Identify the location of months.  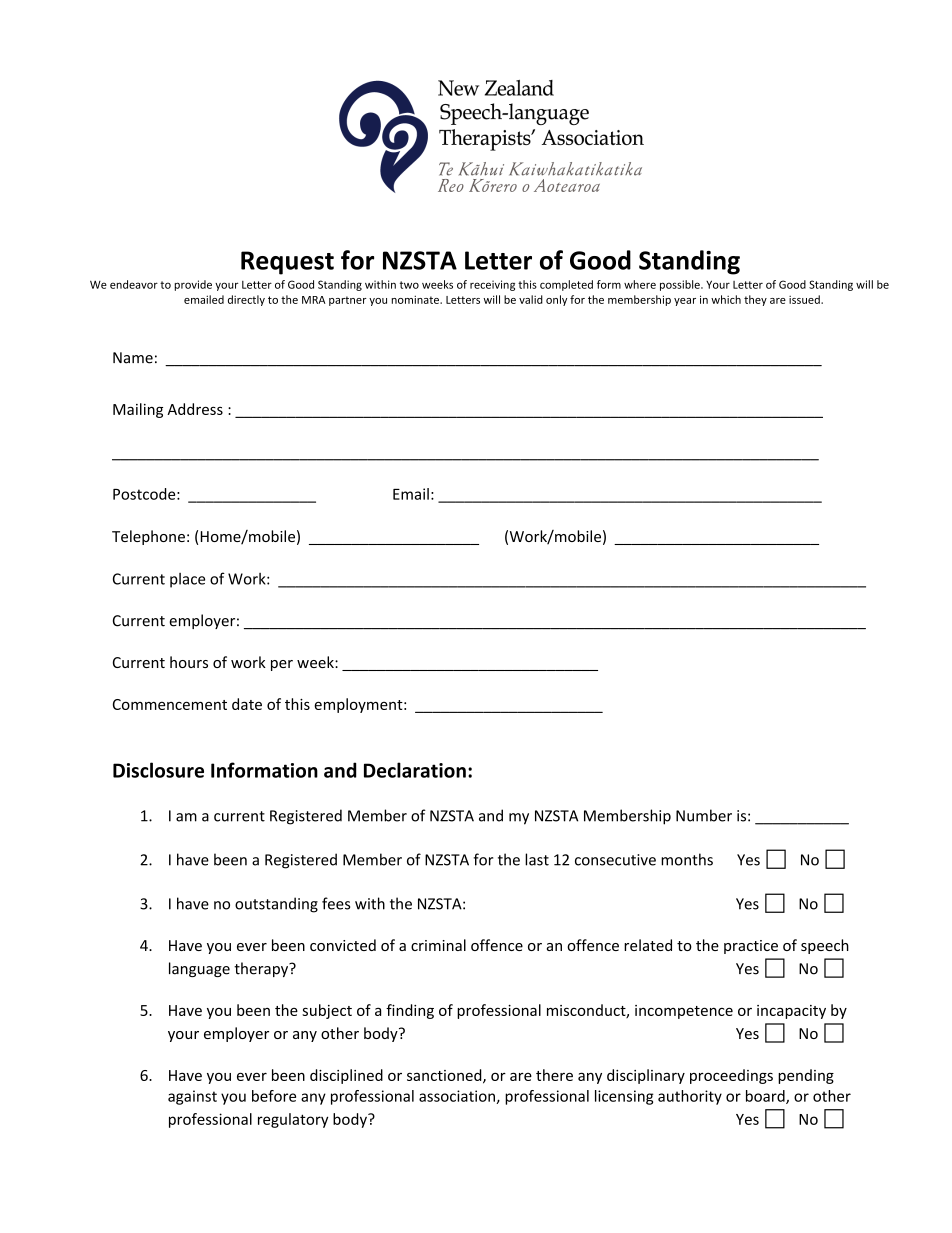
(687, 859).
